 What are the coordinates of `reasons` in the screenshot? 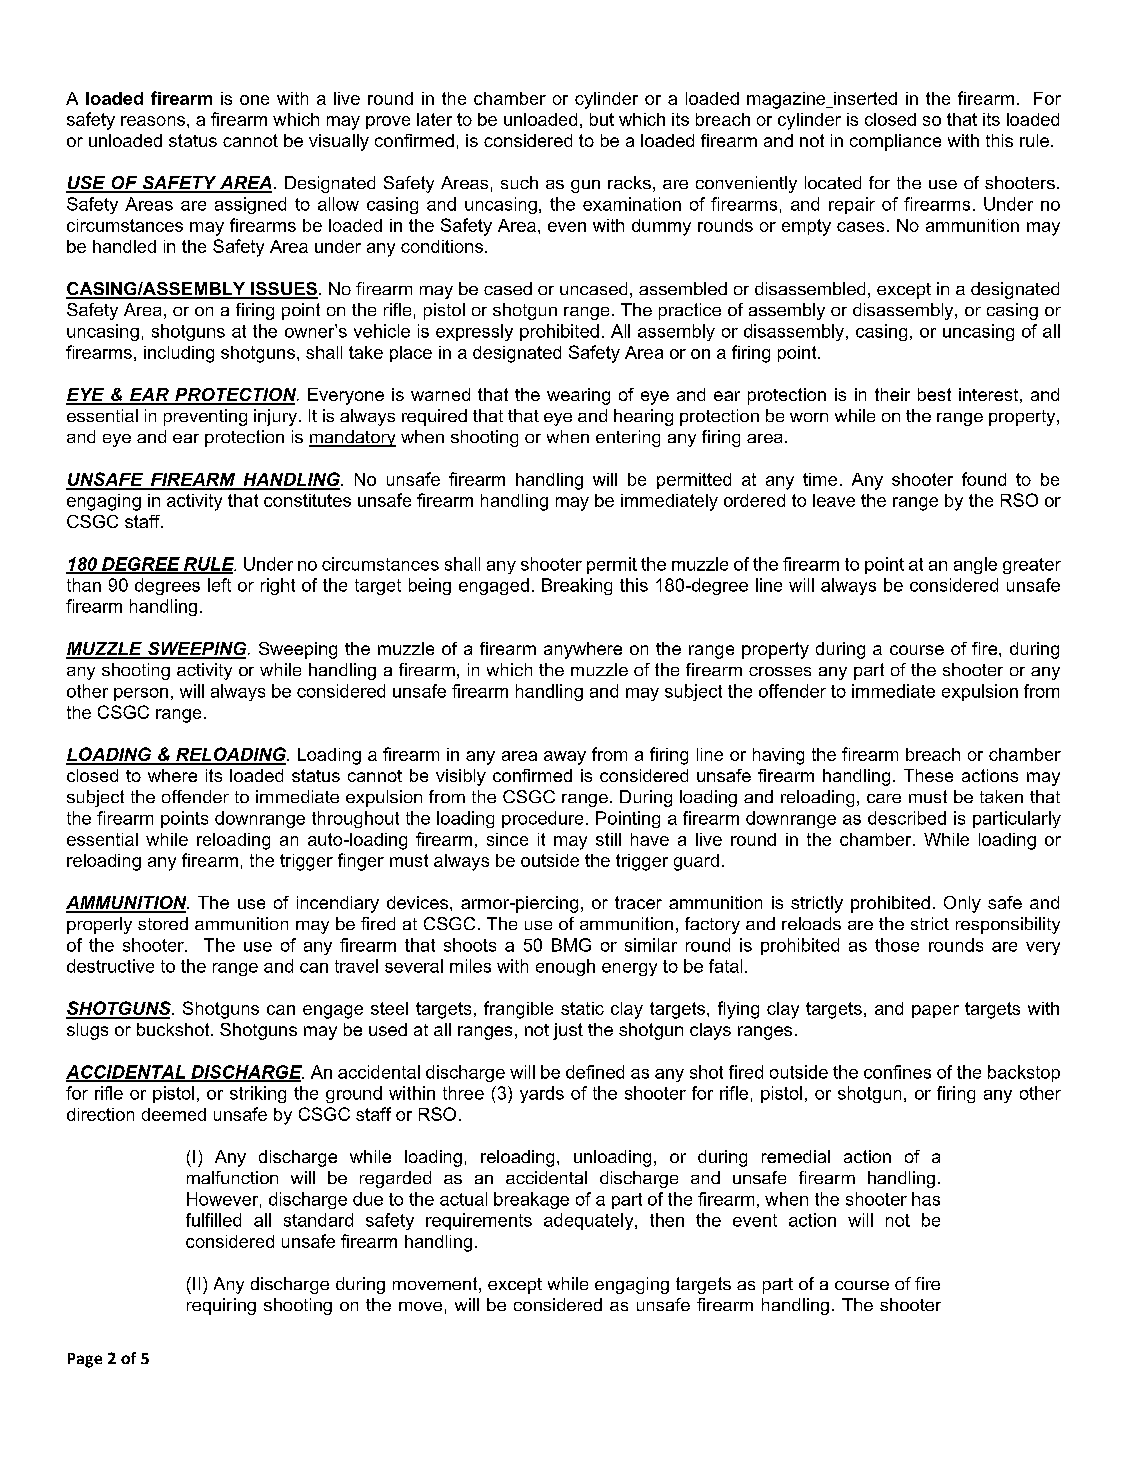 It's located at (153, 121).
